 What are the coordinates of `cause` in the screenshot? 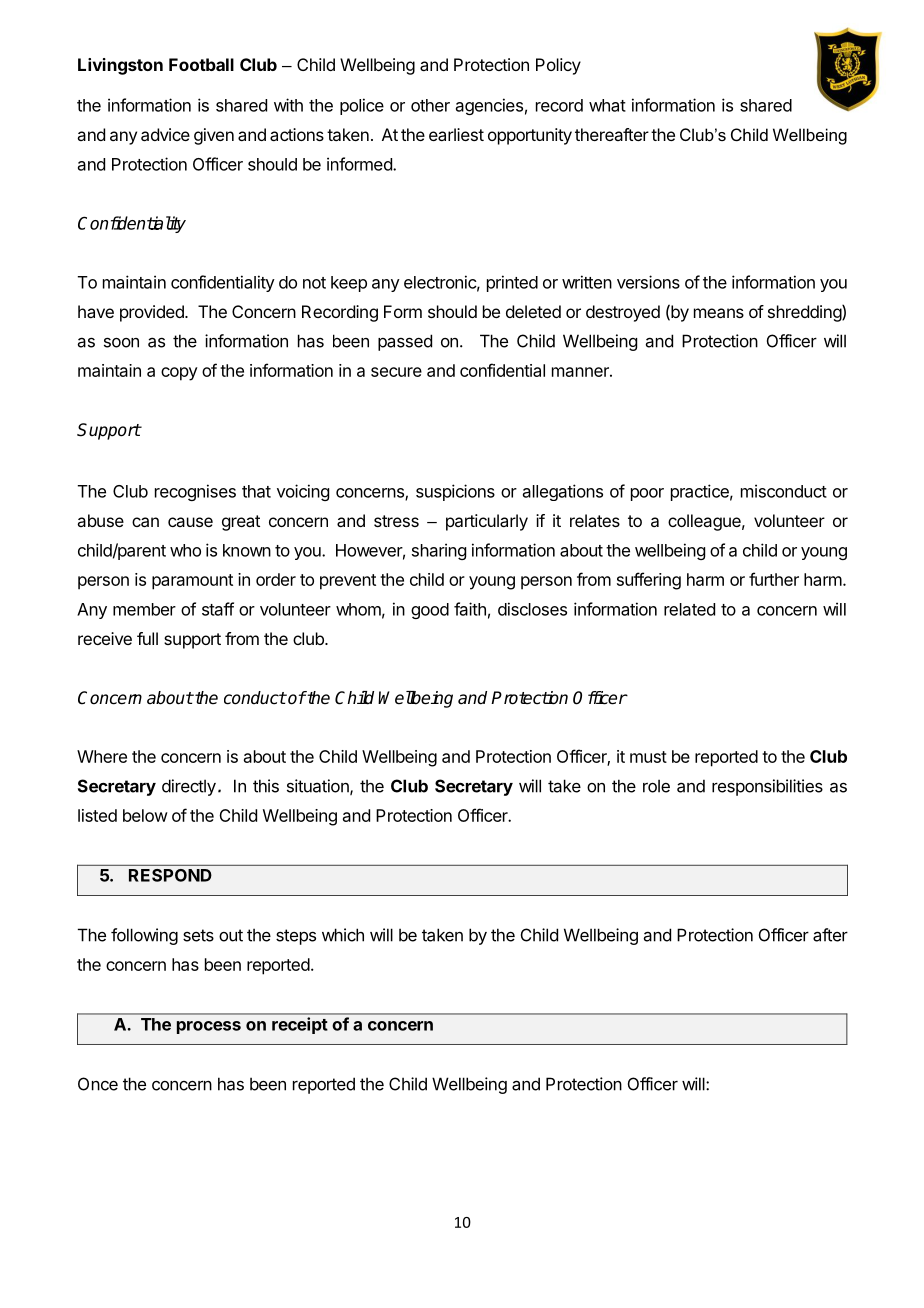 It's located at (190, 522).
